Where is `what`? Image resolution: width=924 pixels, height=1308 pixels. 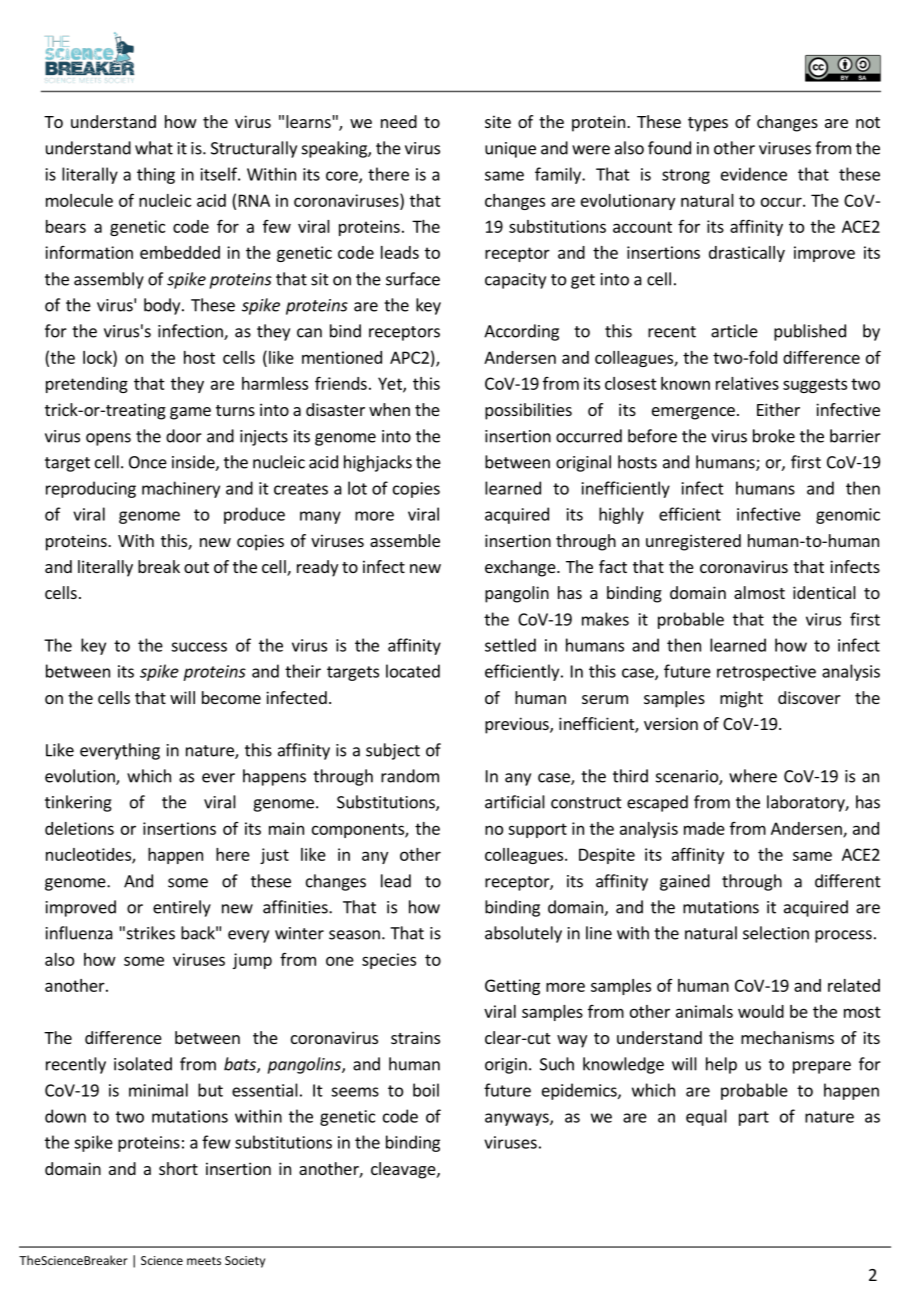 what is located at coordinates (154, 148).
